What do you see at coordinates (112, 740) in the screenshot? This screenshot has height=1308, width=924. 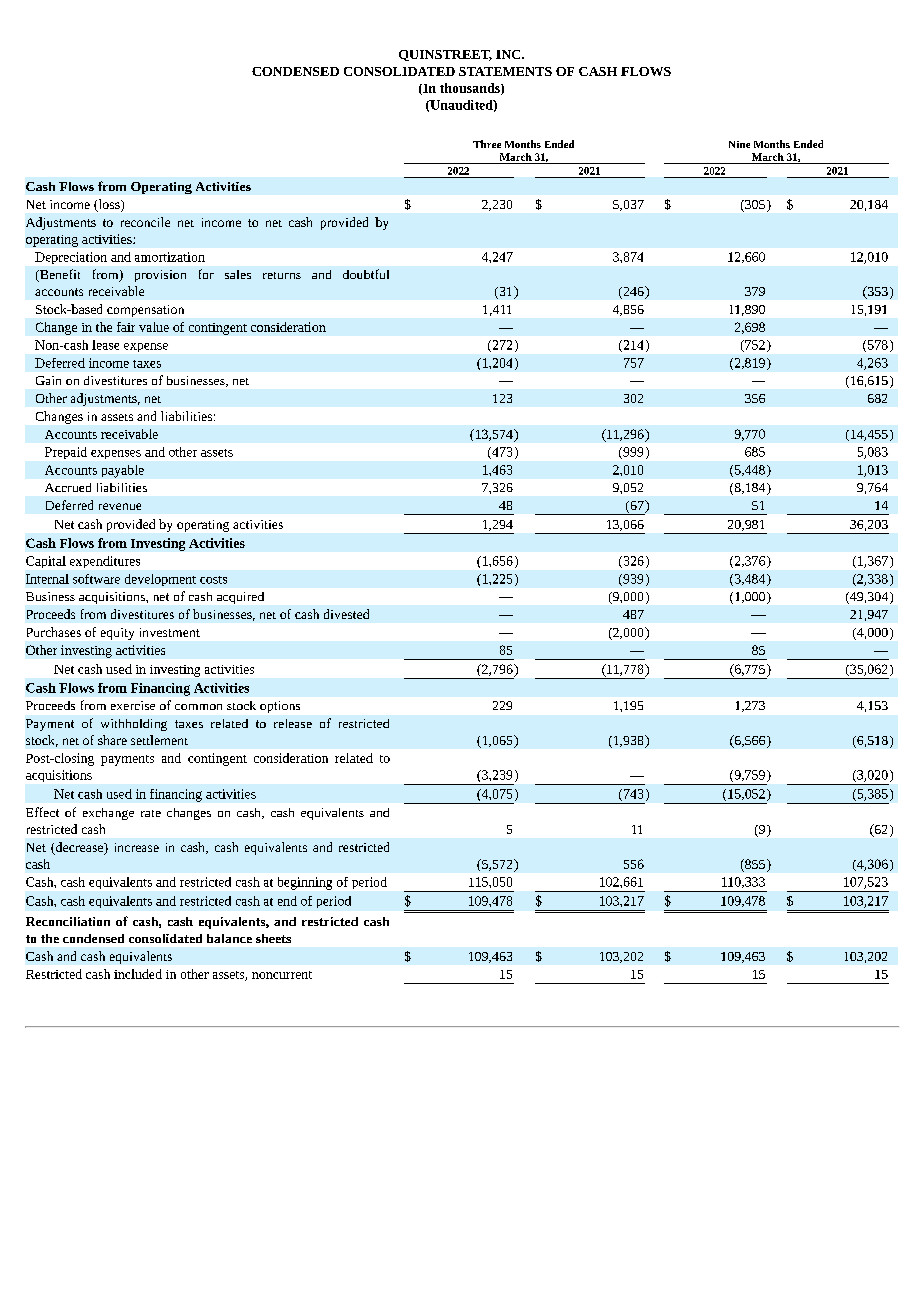 I see `share` at bounding box center [112, 740].
